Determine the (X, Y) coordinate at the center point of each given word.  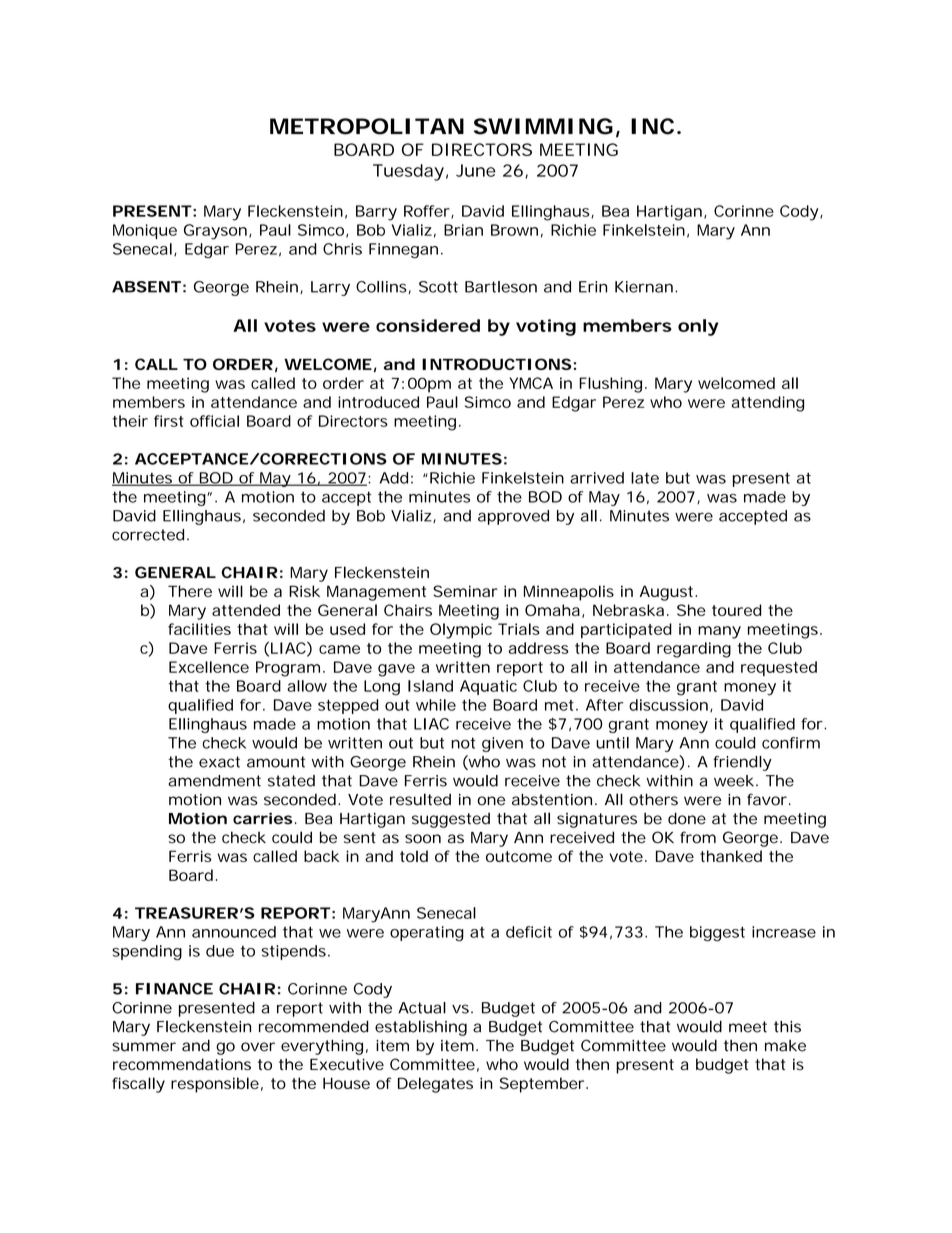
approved (513, 517)
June (476, 170)
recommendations (182, 1064)
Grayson (215, 232)
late (645, 478)
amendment (214, 781)
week (734, 781)
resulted (420, 799)
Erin (593, 287)
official (214, 421)
